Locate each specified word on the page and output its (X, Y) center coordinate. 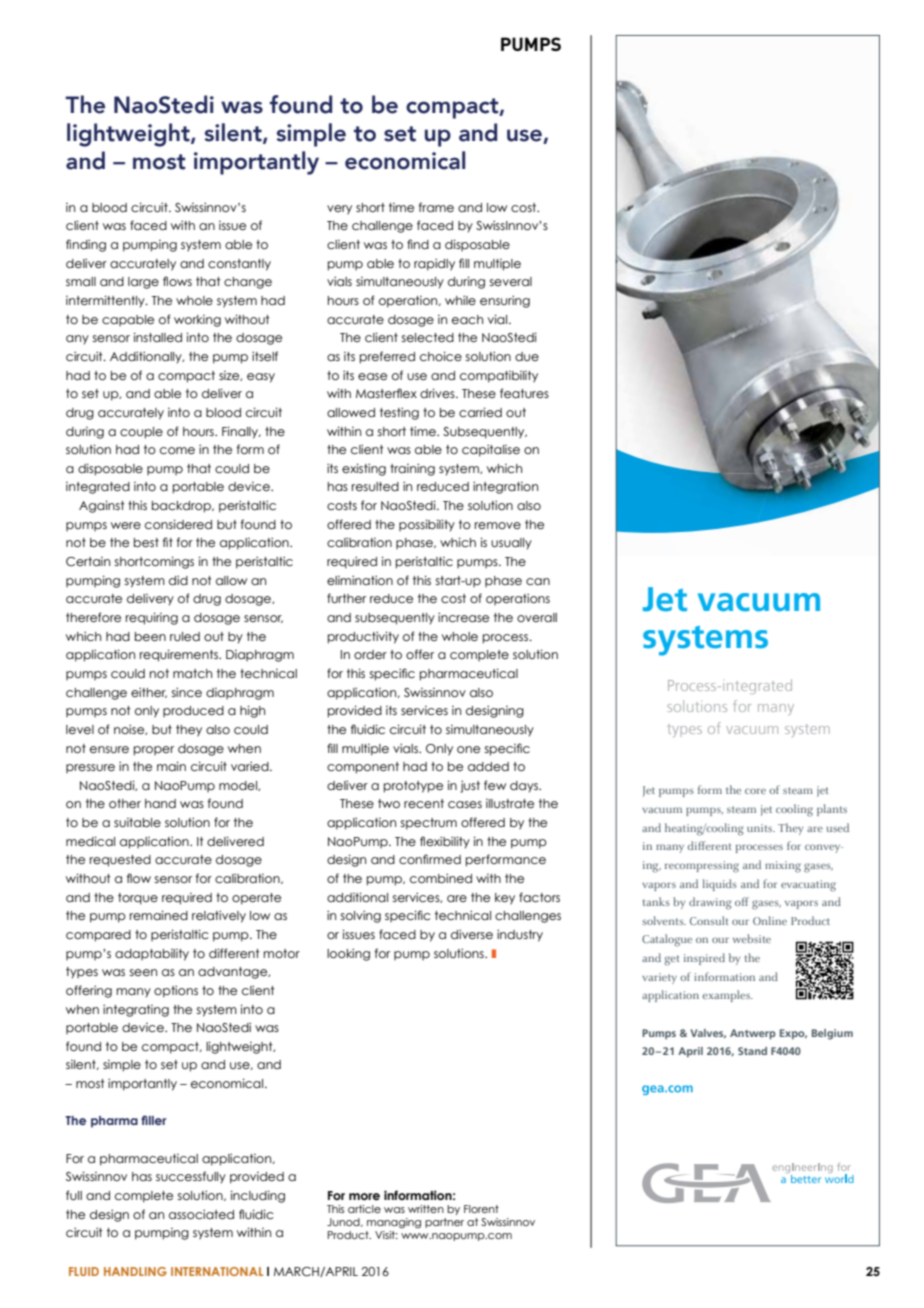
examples (727, 996)
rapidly (434, 264)
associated (201, 1214)
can (538, 581)
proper (154, 751)
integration (505, 487)
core (755, 791)
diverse (472, 934)
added (488, 766)
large (143, 283)
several (511, 281)
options (176, 991)
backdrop (182, 507)
